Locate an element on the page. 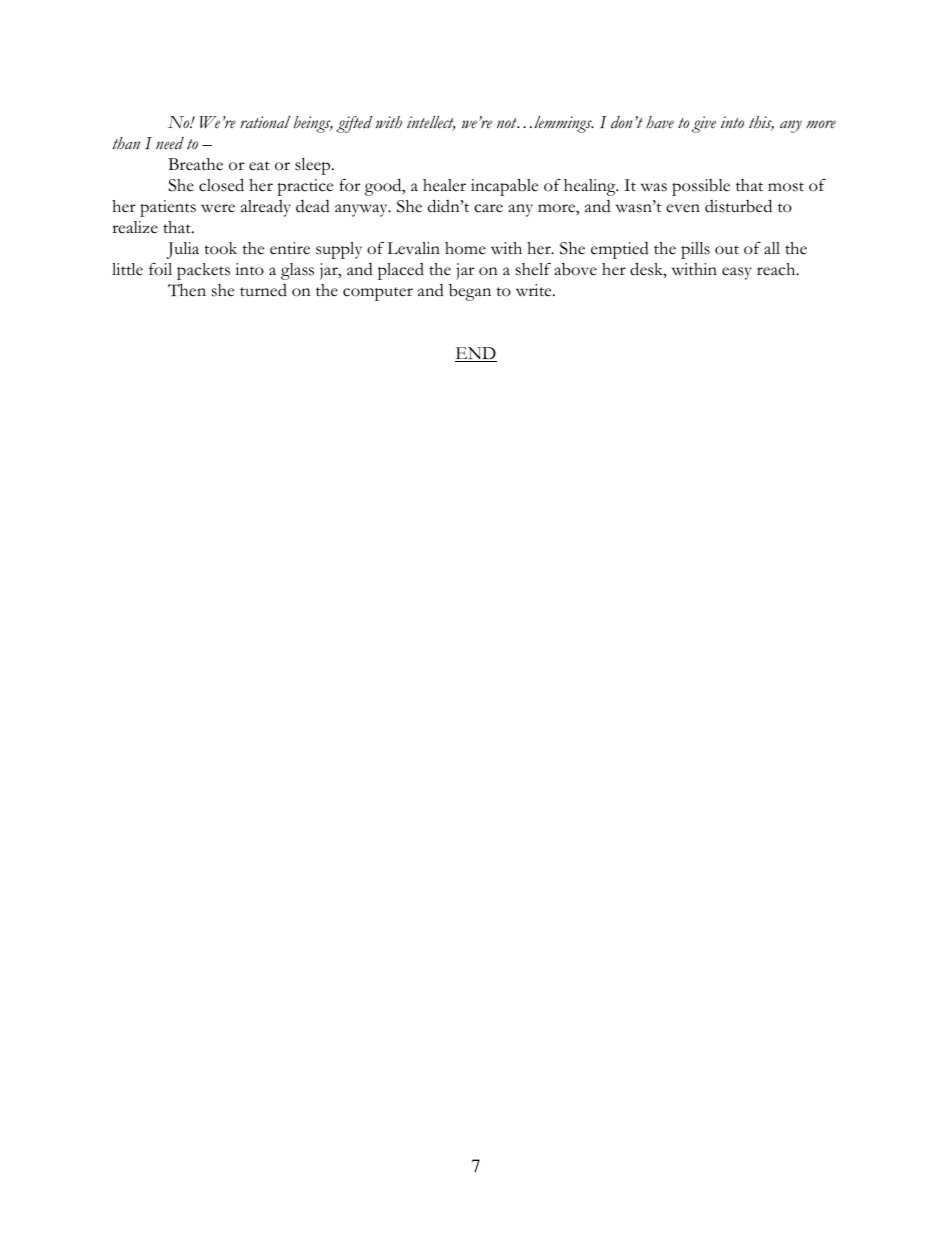 The height and width of the document is (1233, 952). were is located at coordinates (218, 208).
